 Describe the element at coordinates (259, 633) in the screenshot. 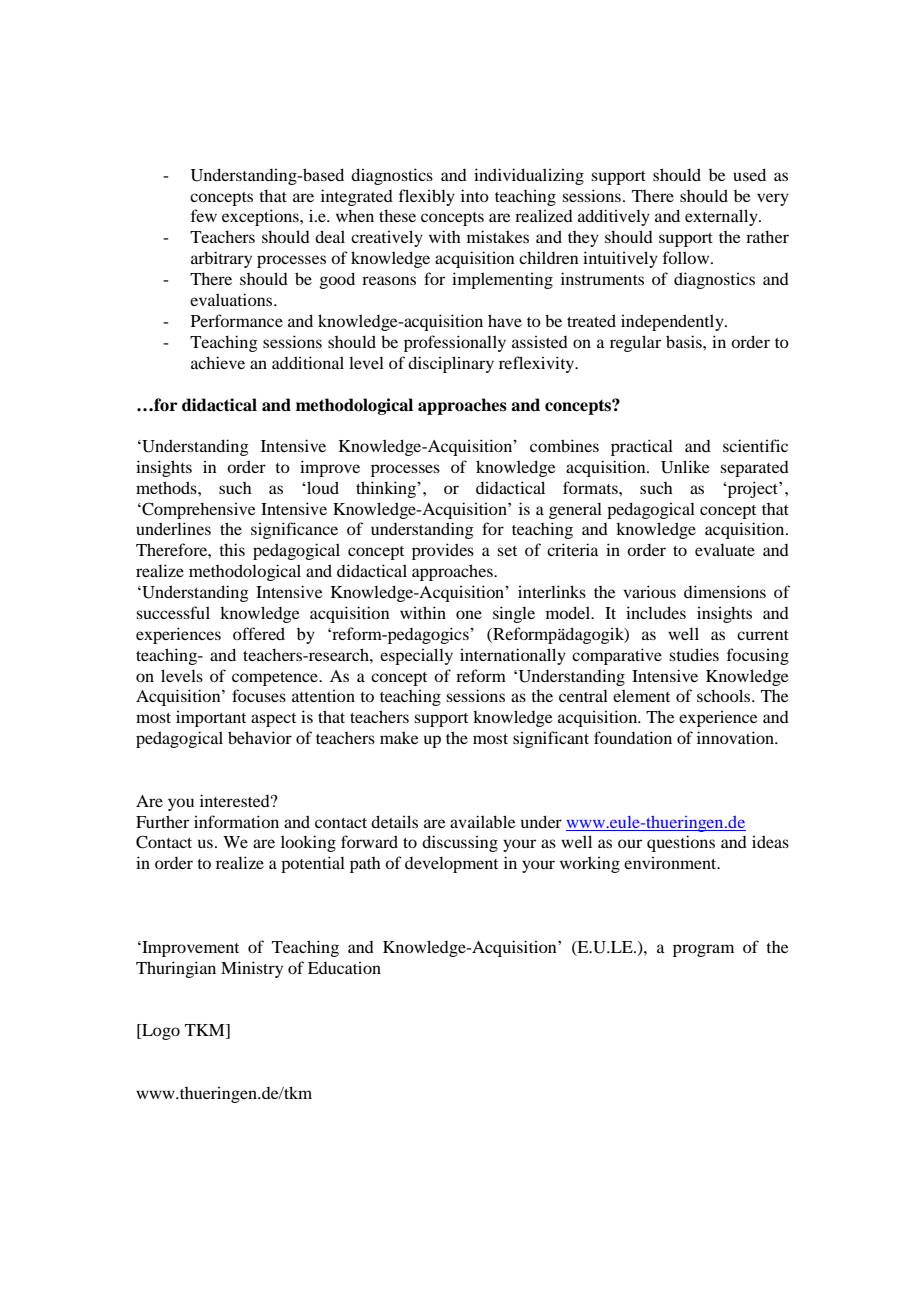

I see `offered` at that location.
